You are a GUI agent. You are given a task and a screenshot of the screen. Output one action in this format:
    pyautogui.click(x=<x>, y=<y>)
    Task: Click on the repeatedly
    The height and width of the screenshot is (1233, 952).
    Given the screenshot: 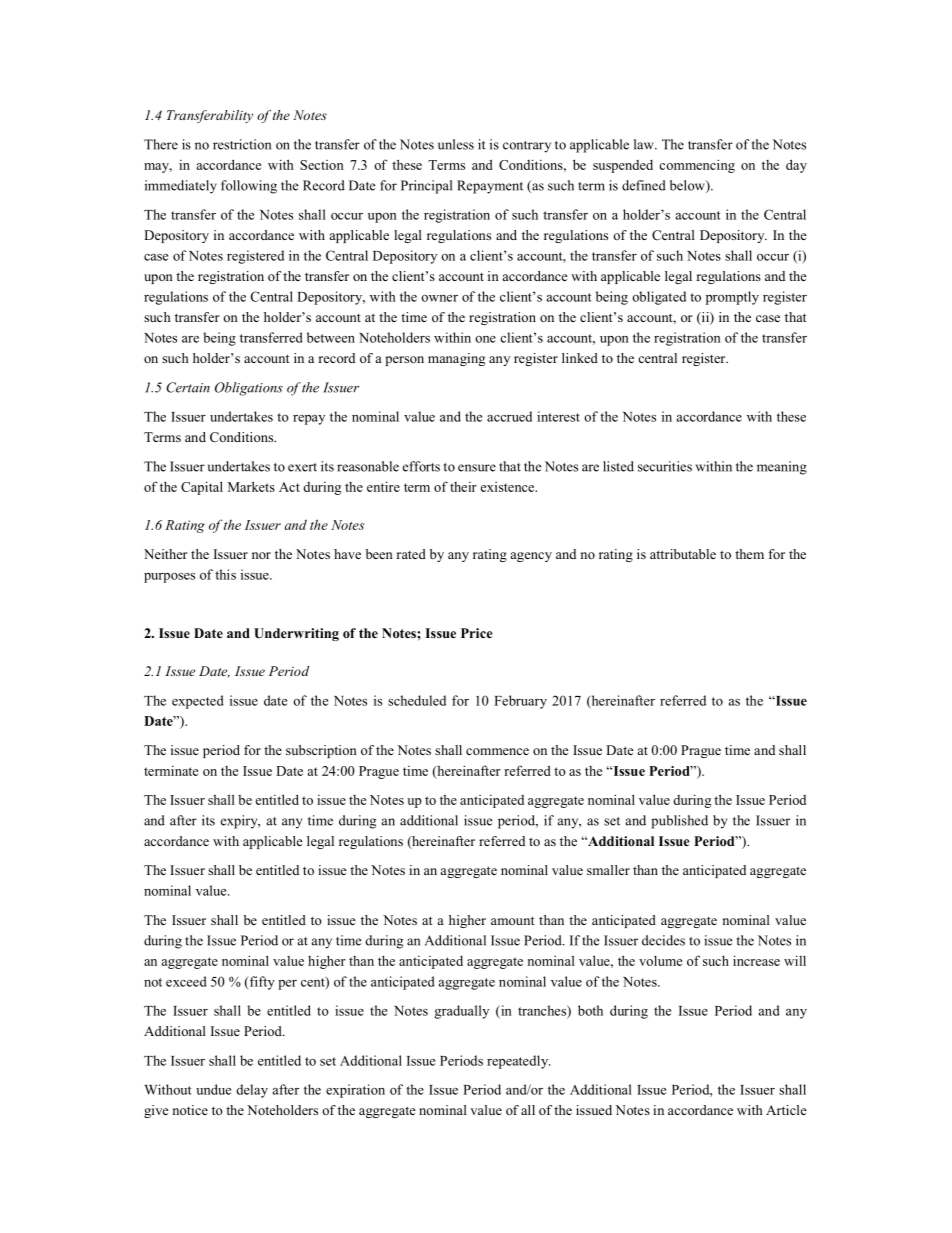 What is the action you would take?
    pyautogui.click(x=518, y=1062)
